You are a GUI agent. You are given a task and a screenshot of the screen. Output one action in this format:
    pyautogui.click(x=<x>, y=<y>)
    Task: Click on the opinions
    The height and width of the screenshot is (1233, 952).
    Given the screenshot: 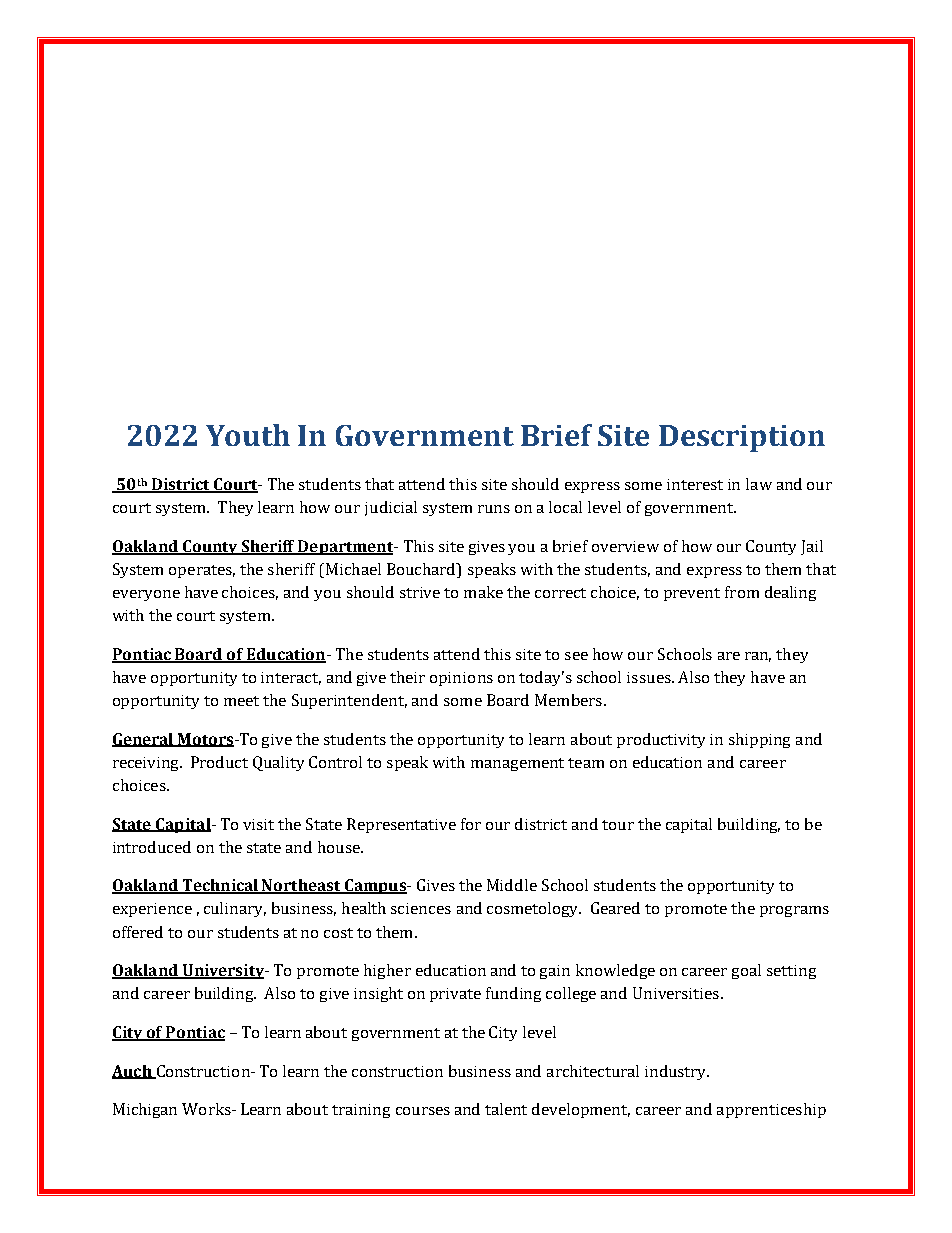 What is the action you would take?
    pyautogui.click(x=461, y=679)
